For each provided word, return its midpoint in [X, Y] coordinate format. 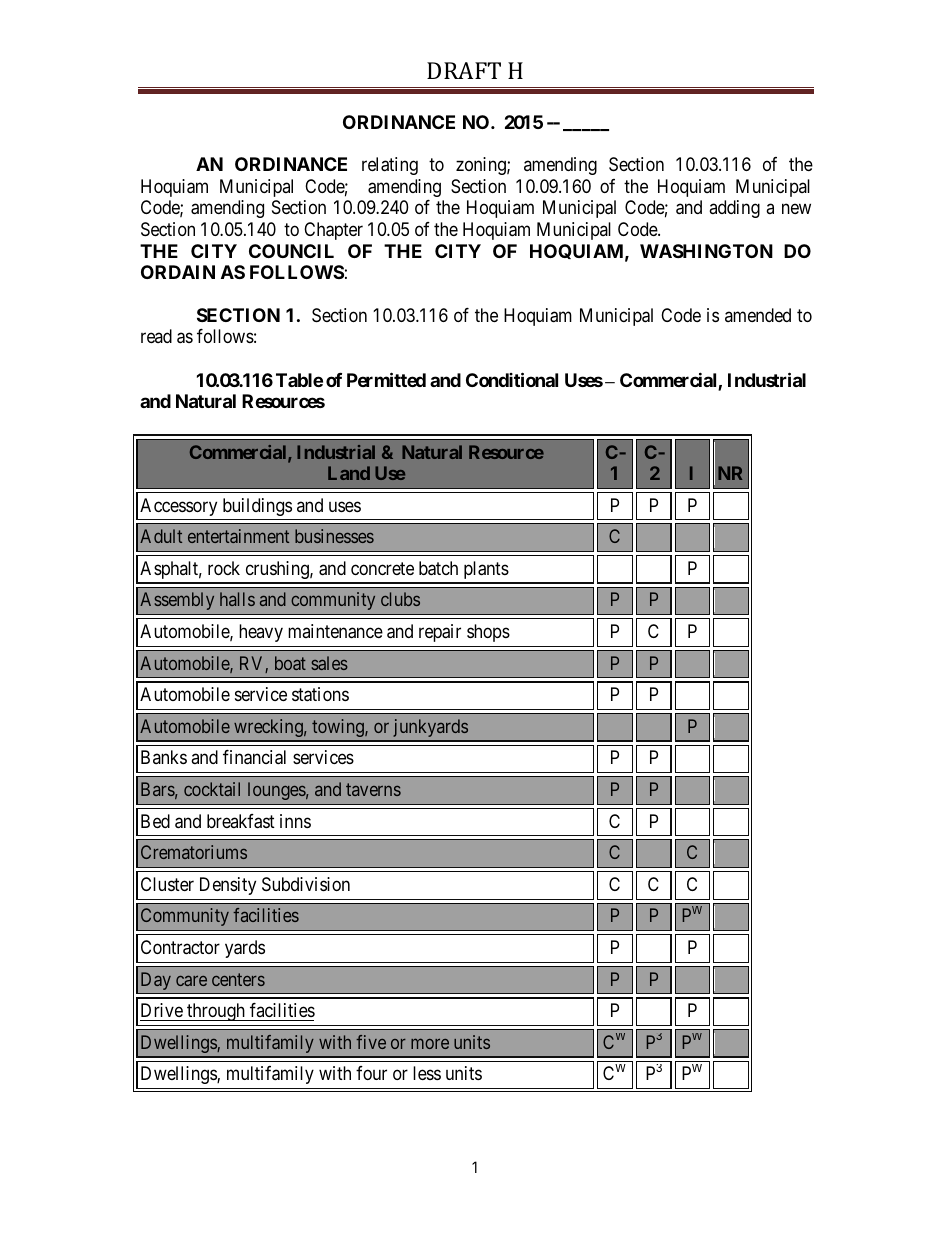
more [430, 1043]
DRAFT [464, 70]
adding [734, 209]
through [216, 1012]
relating [390, 166]
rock [224, 568]
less [427, 1073]
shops [488, 633]
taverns [373, 789]
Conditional [512, 379]
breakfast [241, 821]
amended [758, 315]
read [156, 336]
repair [440, 633]
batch [438, 568]
